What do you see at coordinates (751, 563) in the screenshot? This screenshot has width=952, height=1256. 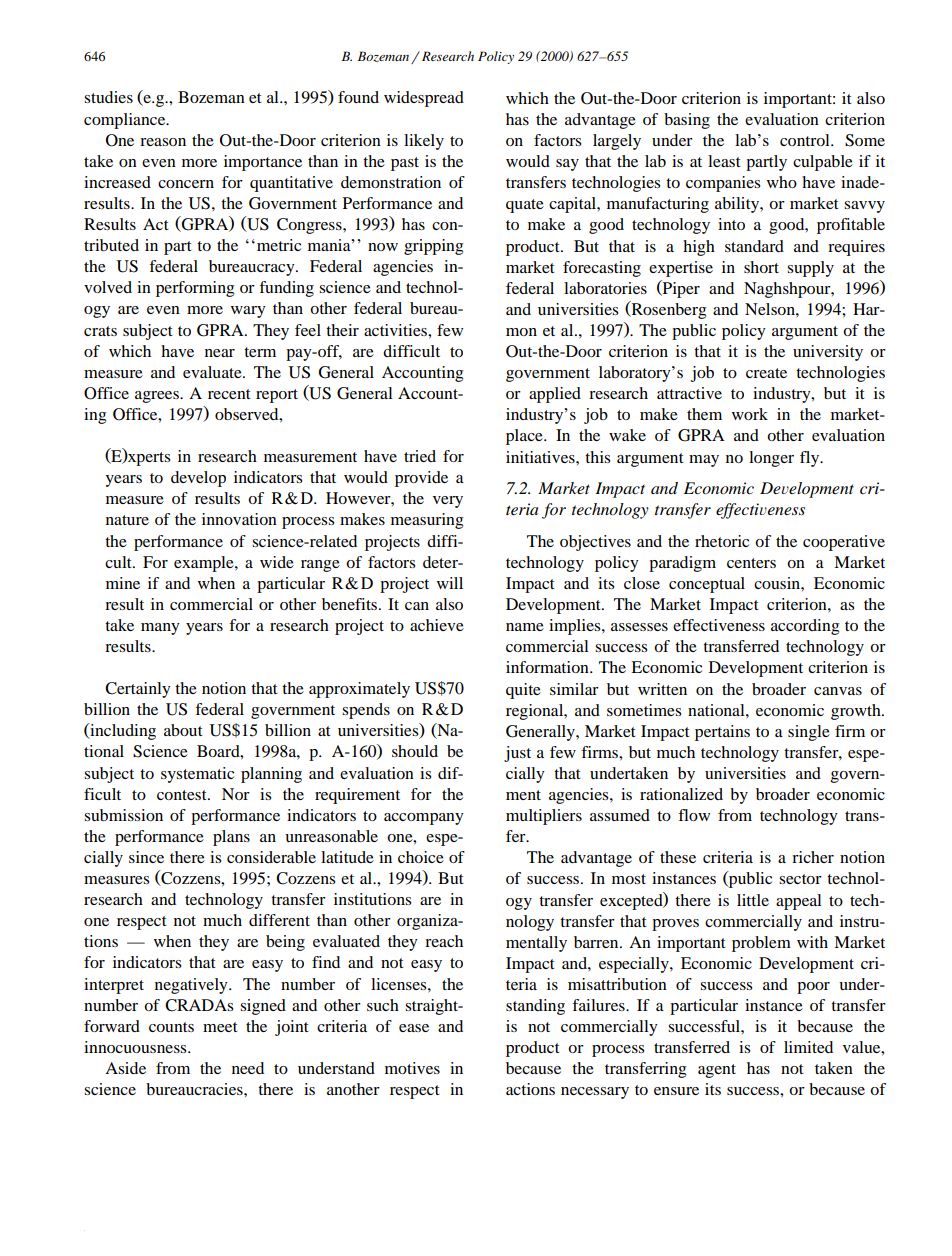 I see `centers` at bounding box center [751, 563].
